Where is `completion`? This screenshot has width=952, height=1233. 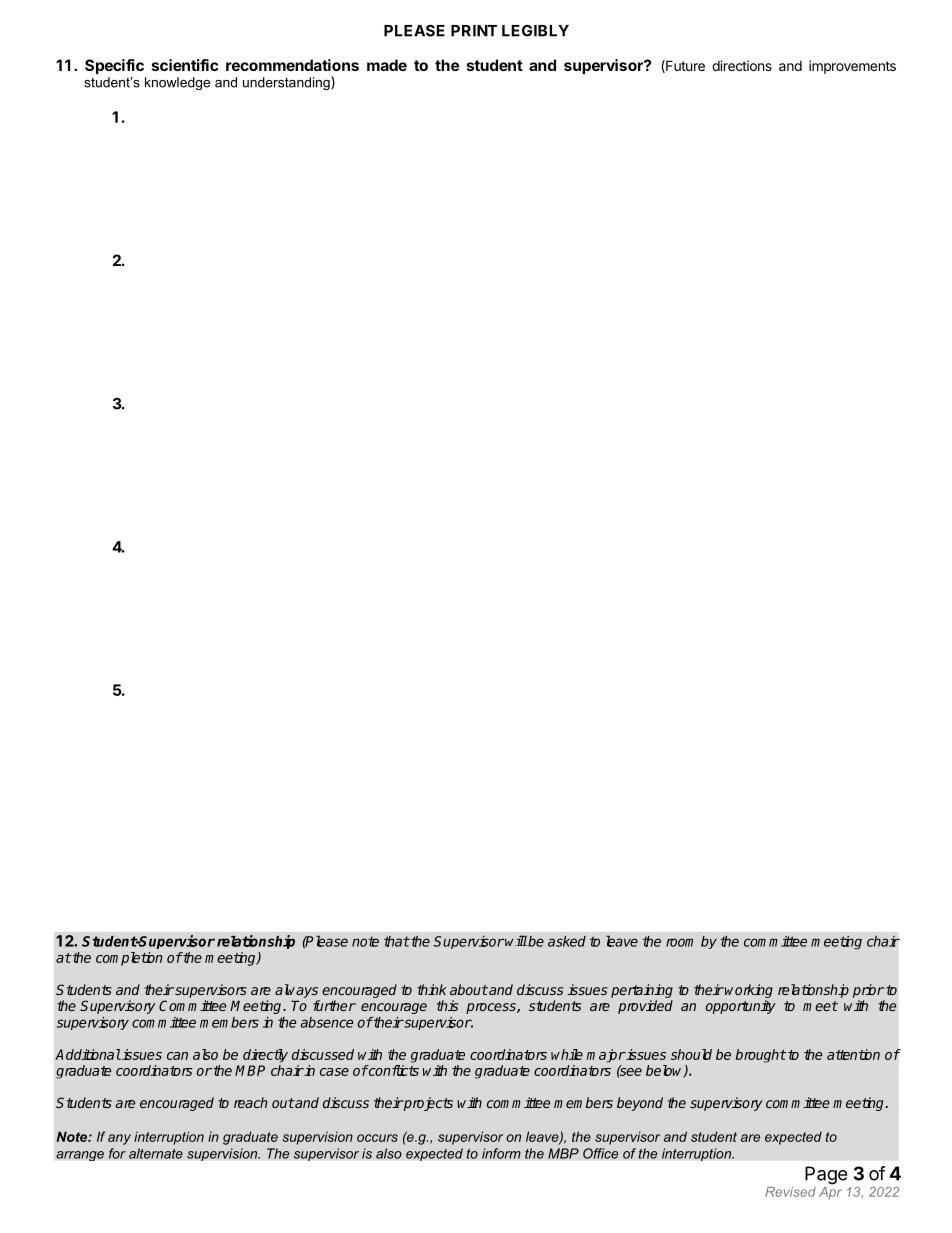 completion is located at coordinates (129, 959).
